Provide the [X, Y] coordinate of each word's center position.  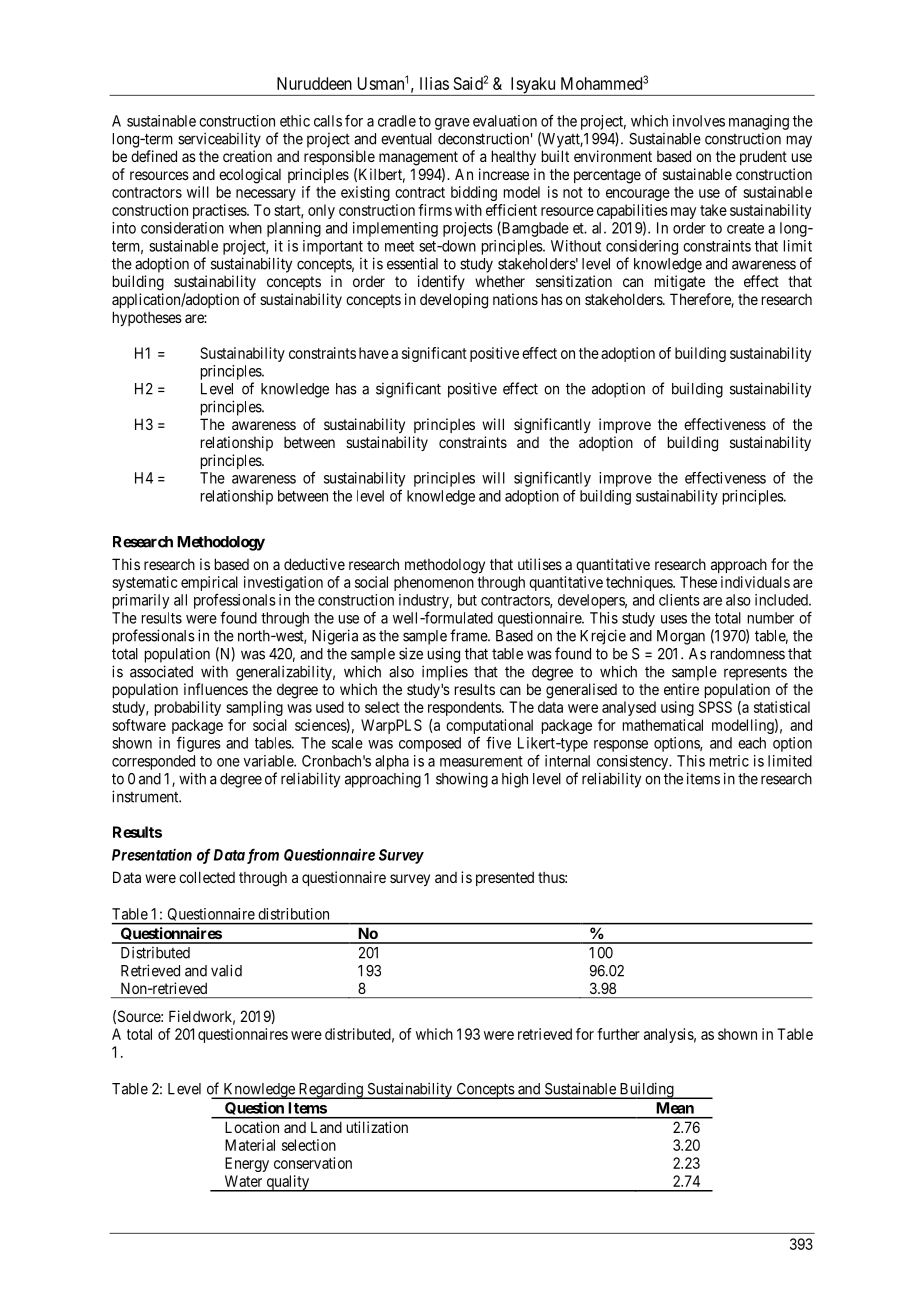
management [418, 158]
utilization [377, 1127]
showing [462, 780]
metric [729, 761]
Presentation [152, 854]
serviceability [219, 140]
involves [699, 121]
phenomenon [434, 583]
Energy [247, 1164]
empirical [209, 585]
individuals [755, 582]
